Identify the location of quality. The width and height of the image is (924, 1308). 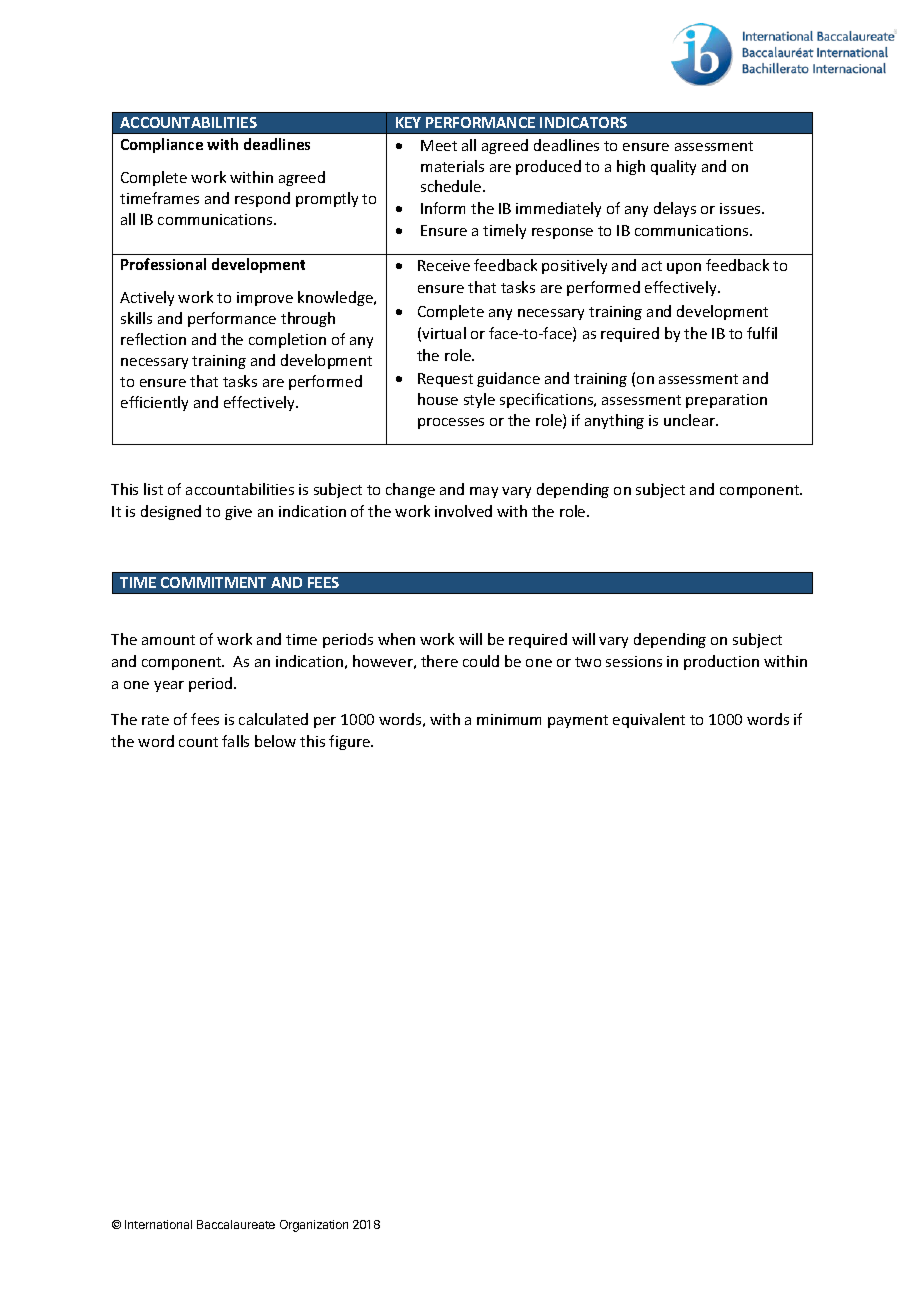
(673, 167).
